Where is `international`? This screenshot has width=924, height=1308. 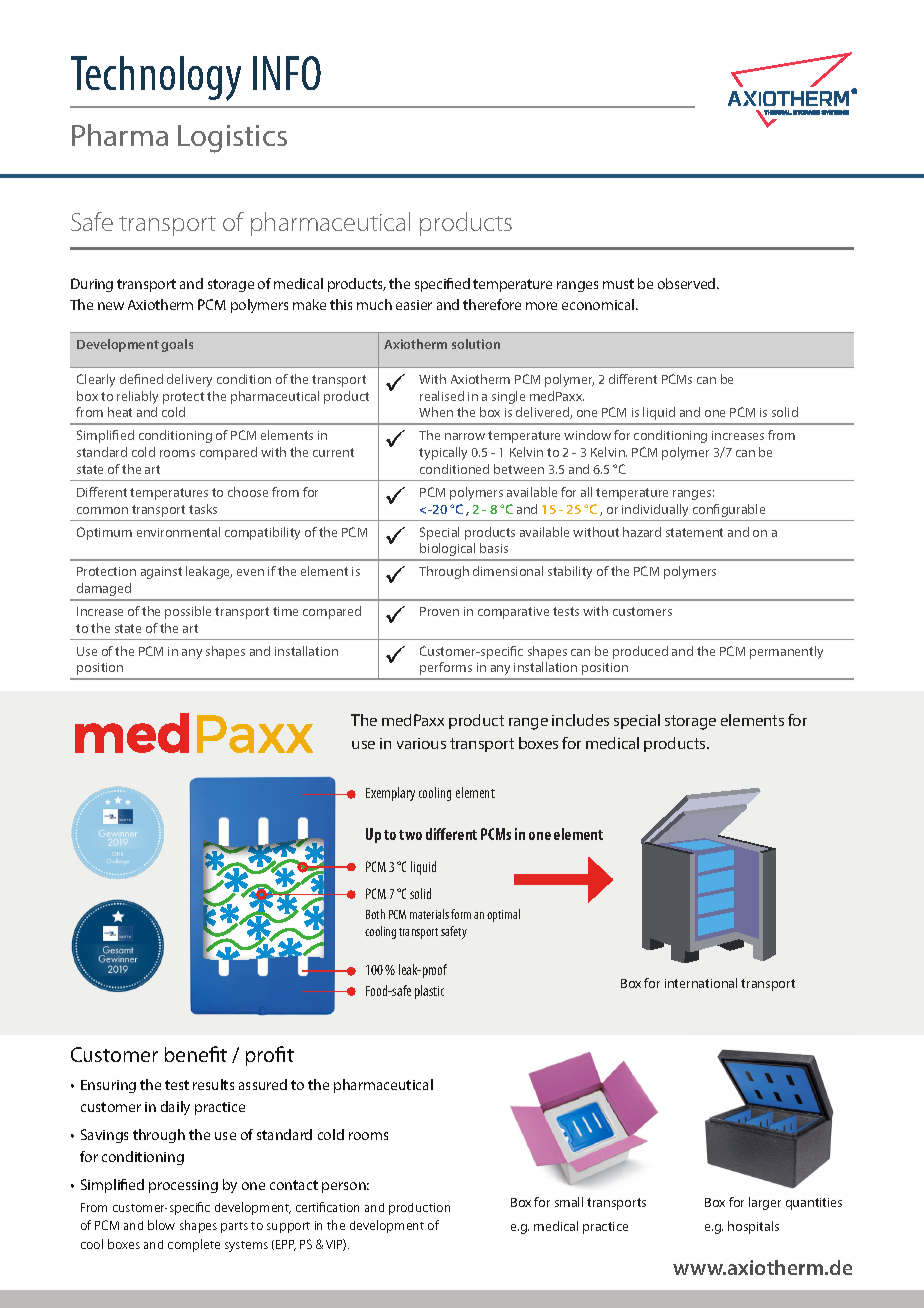
international is located at coordinates (701, 983).
